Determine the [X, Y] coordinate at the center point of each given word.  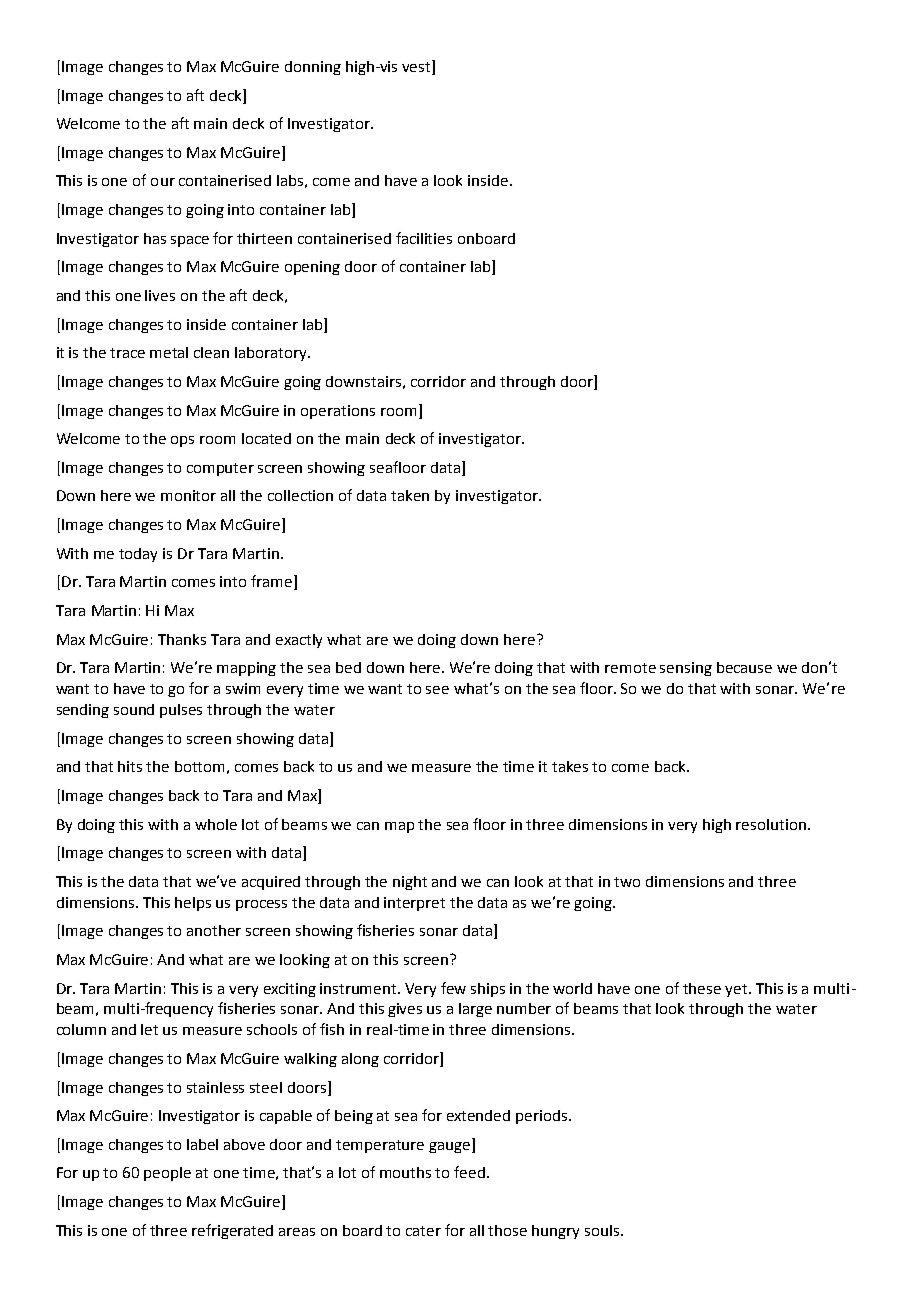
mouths [405, 1172]
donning [313, 68]
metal [169, 352]
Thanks [182, 639]
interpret [414, 904]
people [167, 1174]
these [702, 988]
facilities [424, 238]
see [437, 690]
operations [338, 412]
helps [193, 904]
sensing [686, 669]
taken [410, 495]
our [163, 182]
